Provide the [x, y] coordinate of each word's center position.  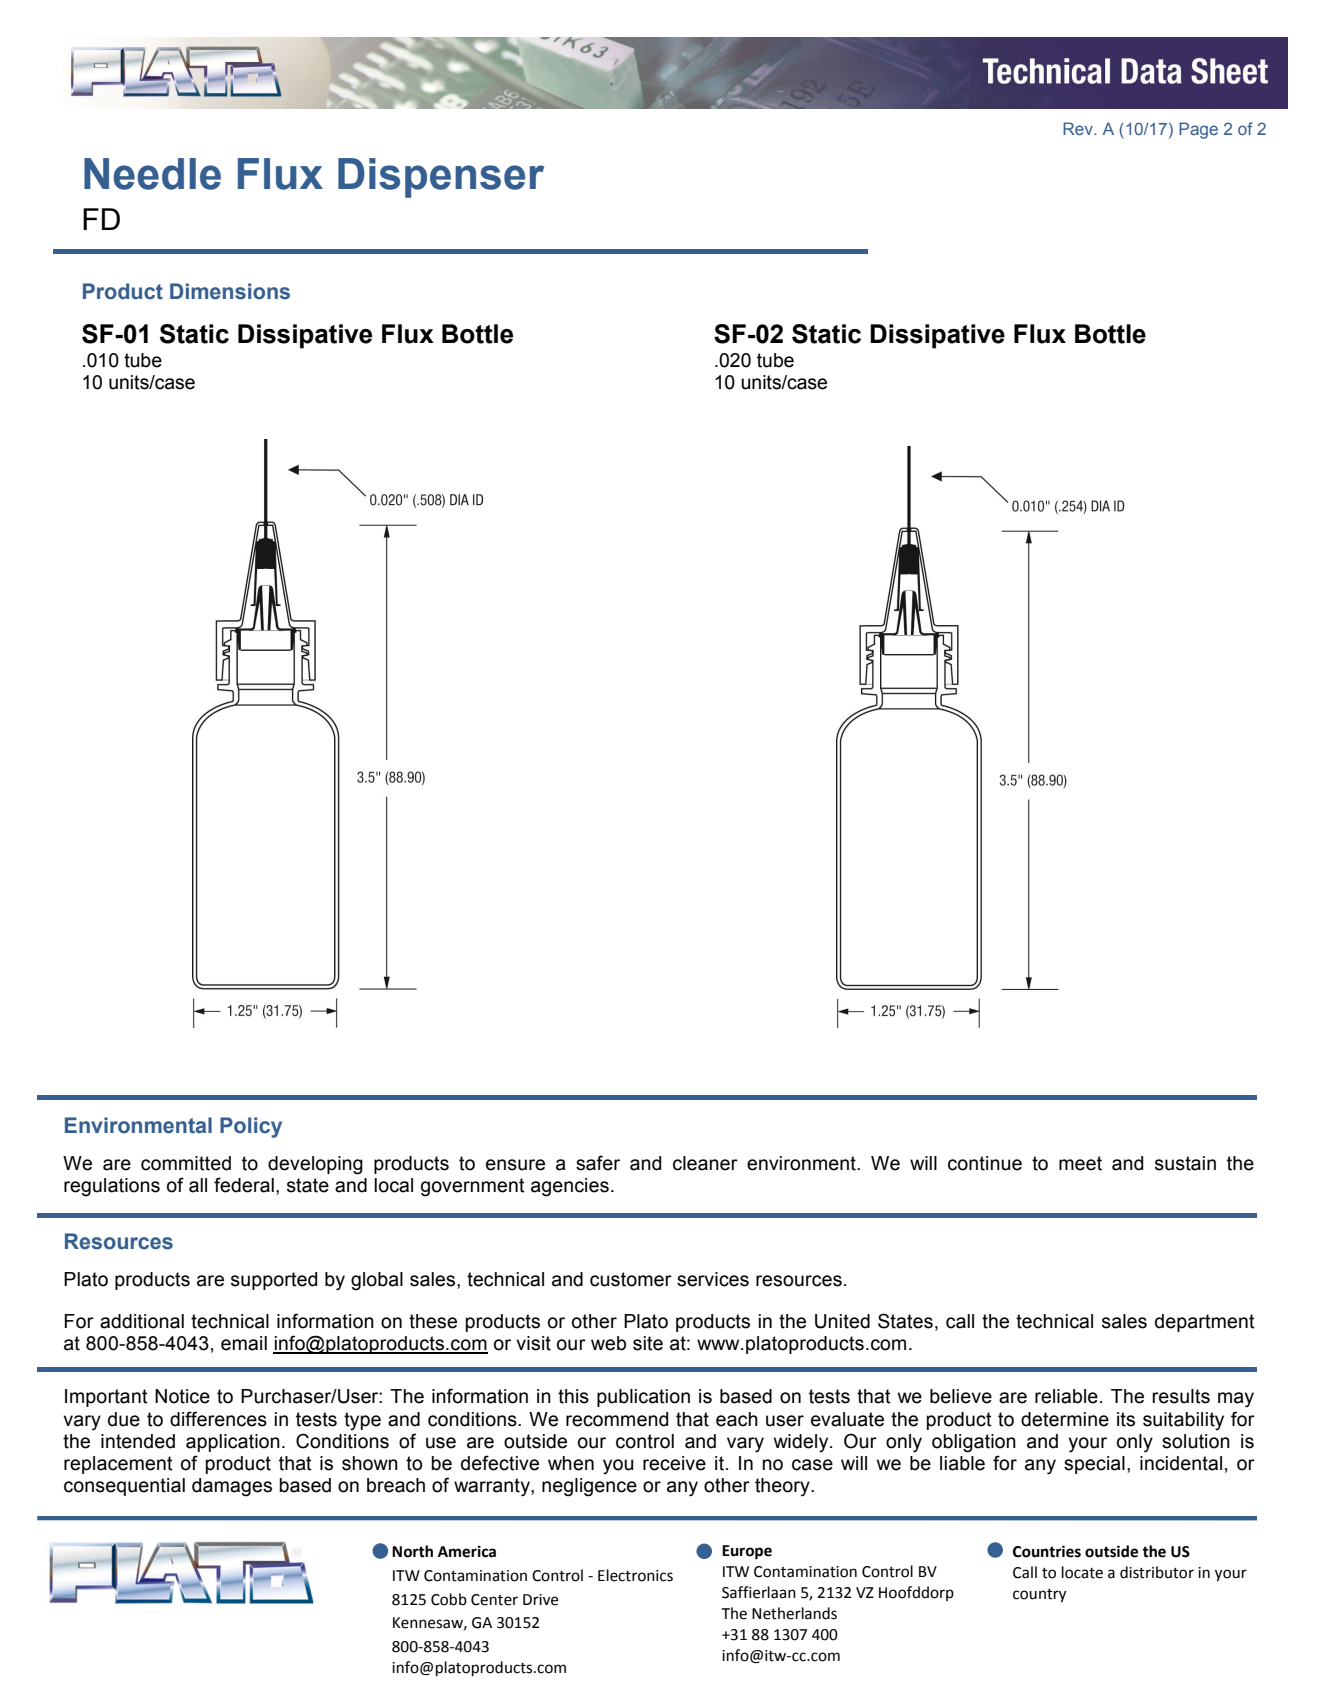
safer [598, 1163]
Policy [251, 1127]
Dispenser [441, 178]
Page [1198, 130]
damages [232, 1487]
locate [1082, 1572]
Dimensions [230, 291]
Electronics [635, 1575]
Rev [1079, 128]
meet [1080, 1163]
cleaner [705, 1163]
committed [186, 1163]
